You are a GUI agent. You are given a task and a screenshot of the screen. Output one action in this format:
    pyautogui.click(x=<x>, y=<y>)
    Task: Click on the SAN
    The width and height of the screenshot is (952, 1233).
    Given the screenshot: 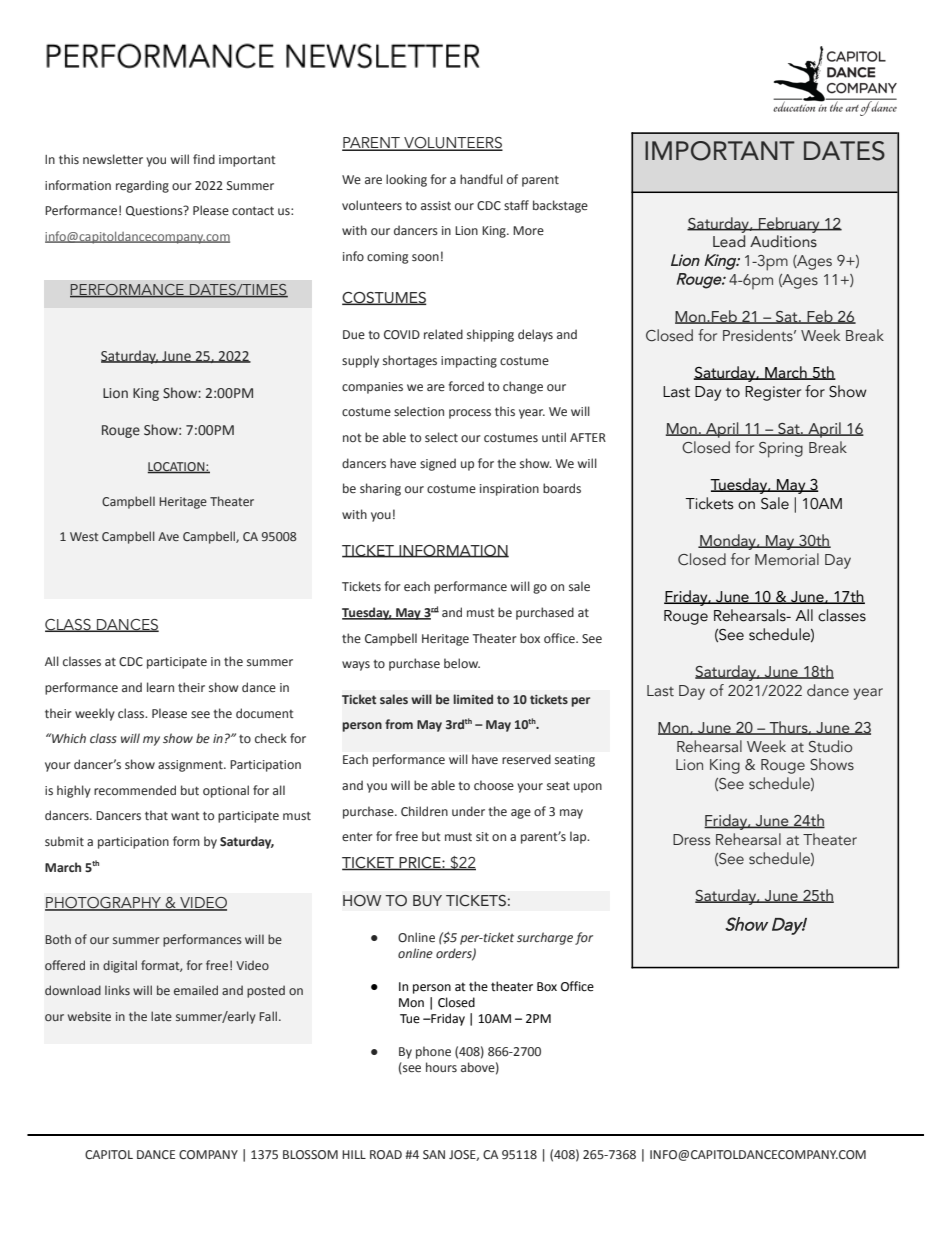 What is the action you would take?
    pyautogui.click(x=434, y=1154)
